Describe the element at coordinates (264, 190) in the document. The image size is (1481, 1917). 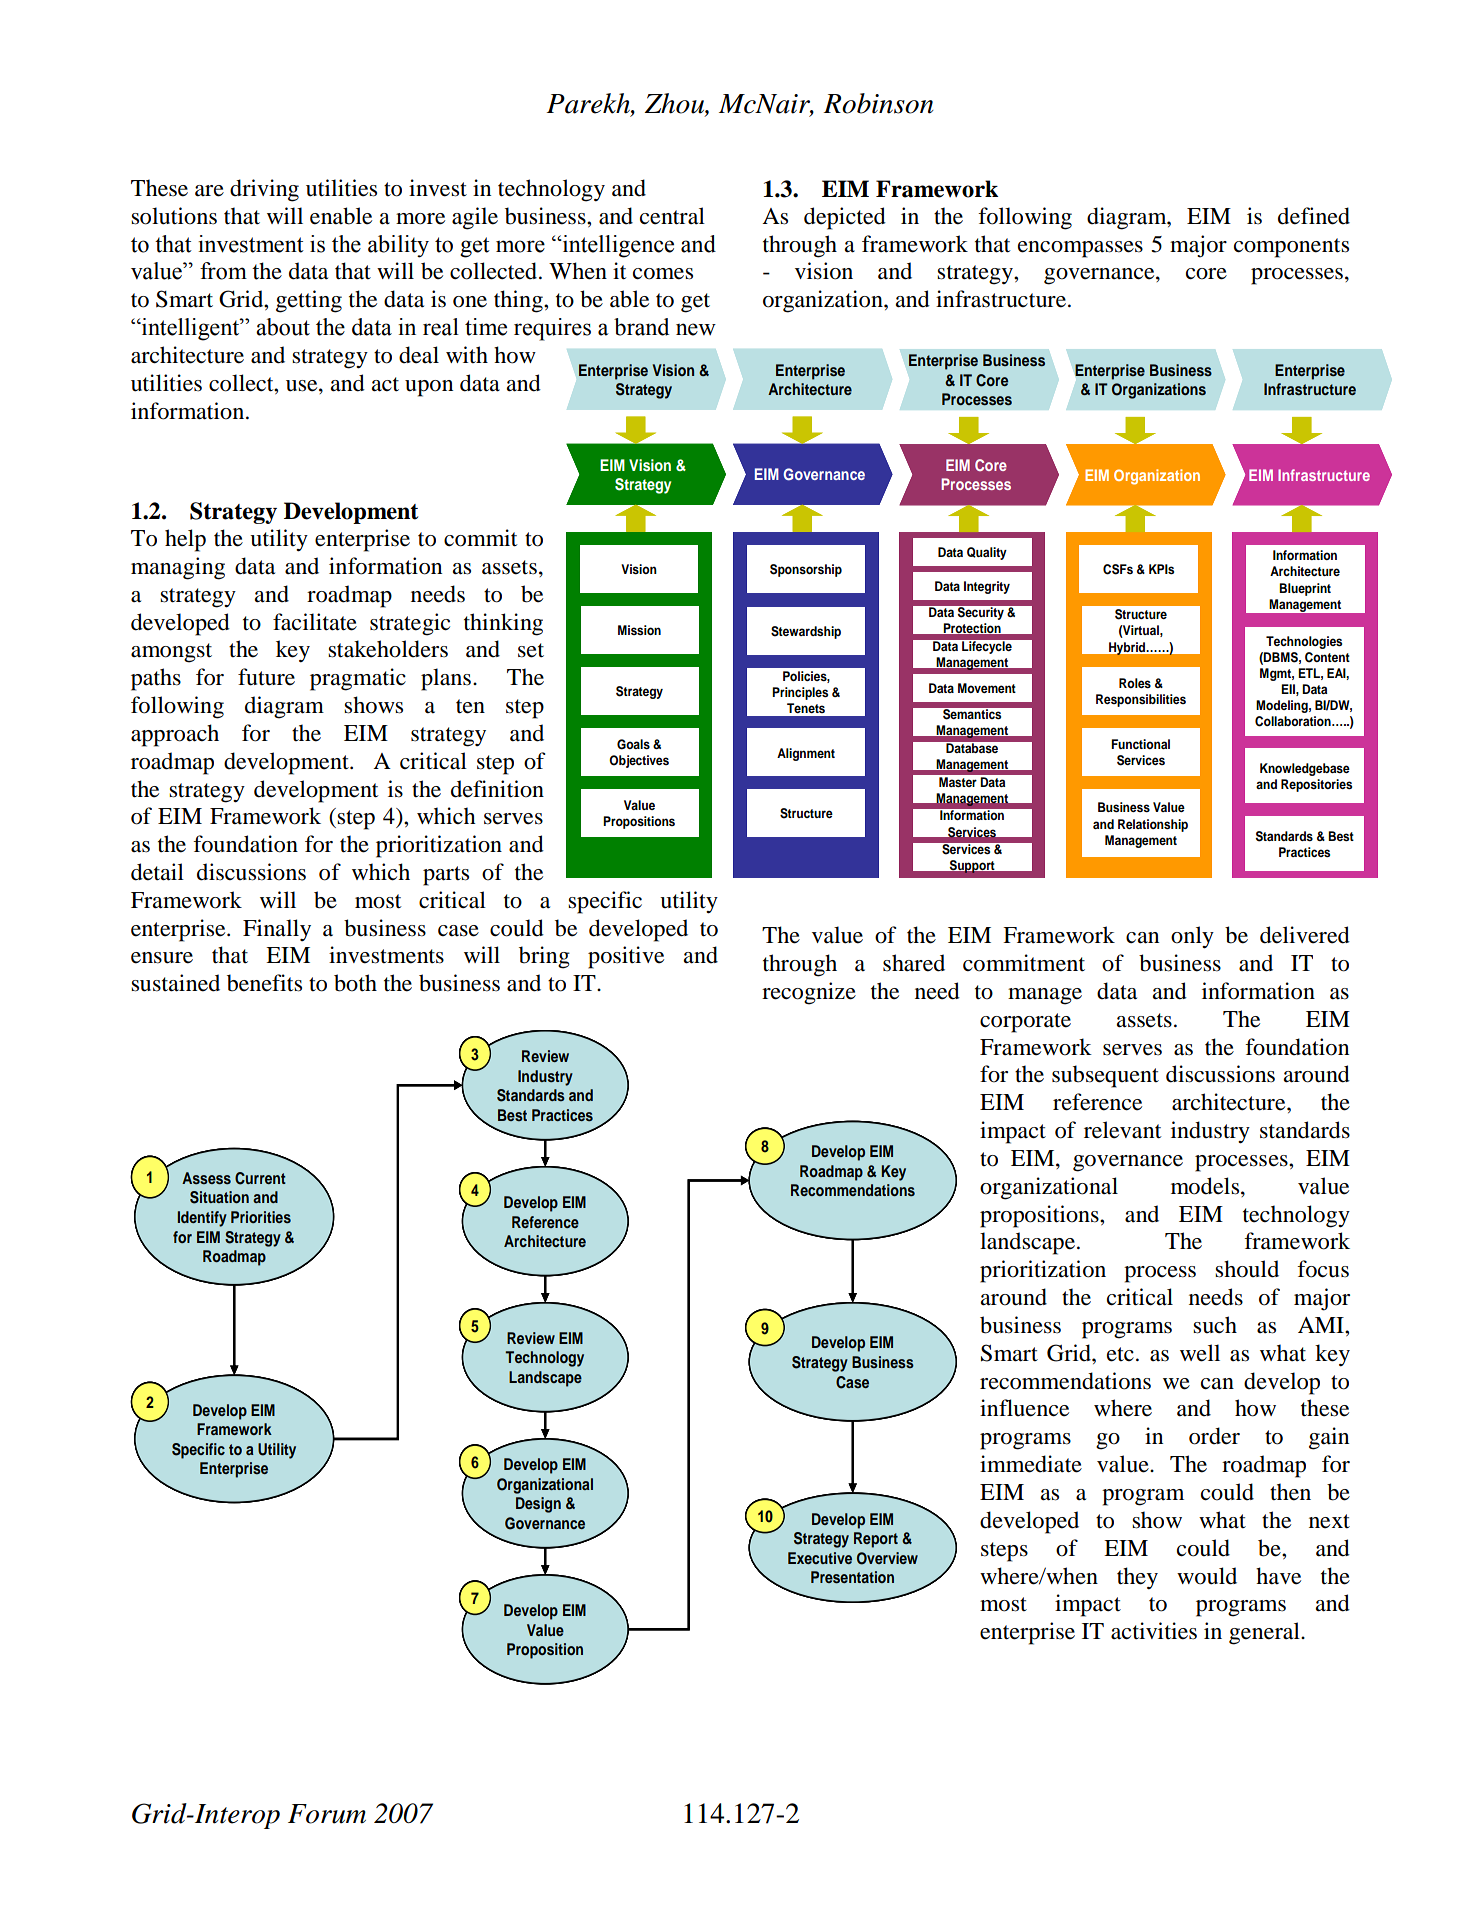
I see `driving` at that location.
